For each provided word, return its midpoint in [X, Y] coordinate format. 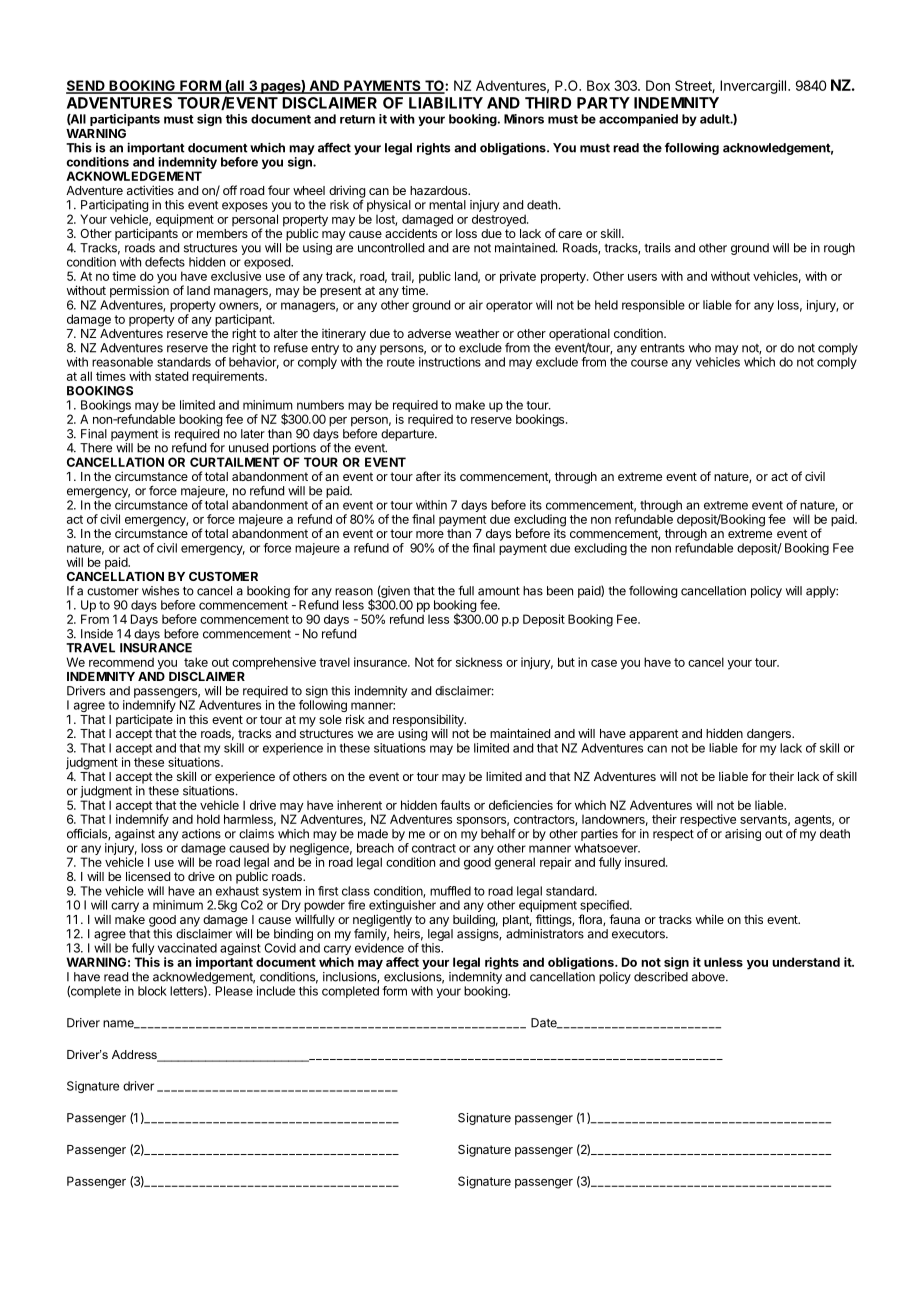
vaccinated [187, 948]
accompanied [638, 120]
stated [171, 376]
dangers [770, 735]
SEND [86, 86]
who [700, 348]
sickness [479, 662]
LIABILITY [446, 103]
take [196, 662]
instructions [450, 362]
